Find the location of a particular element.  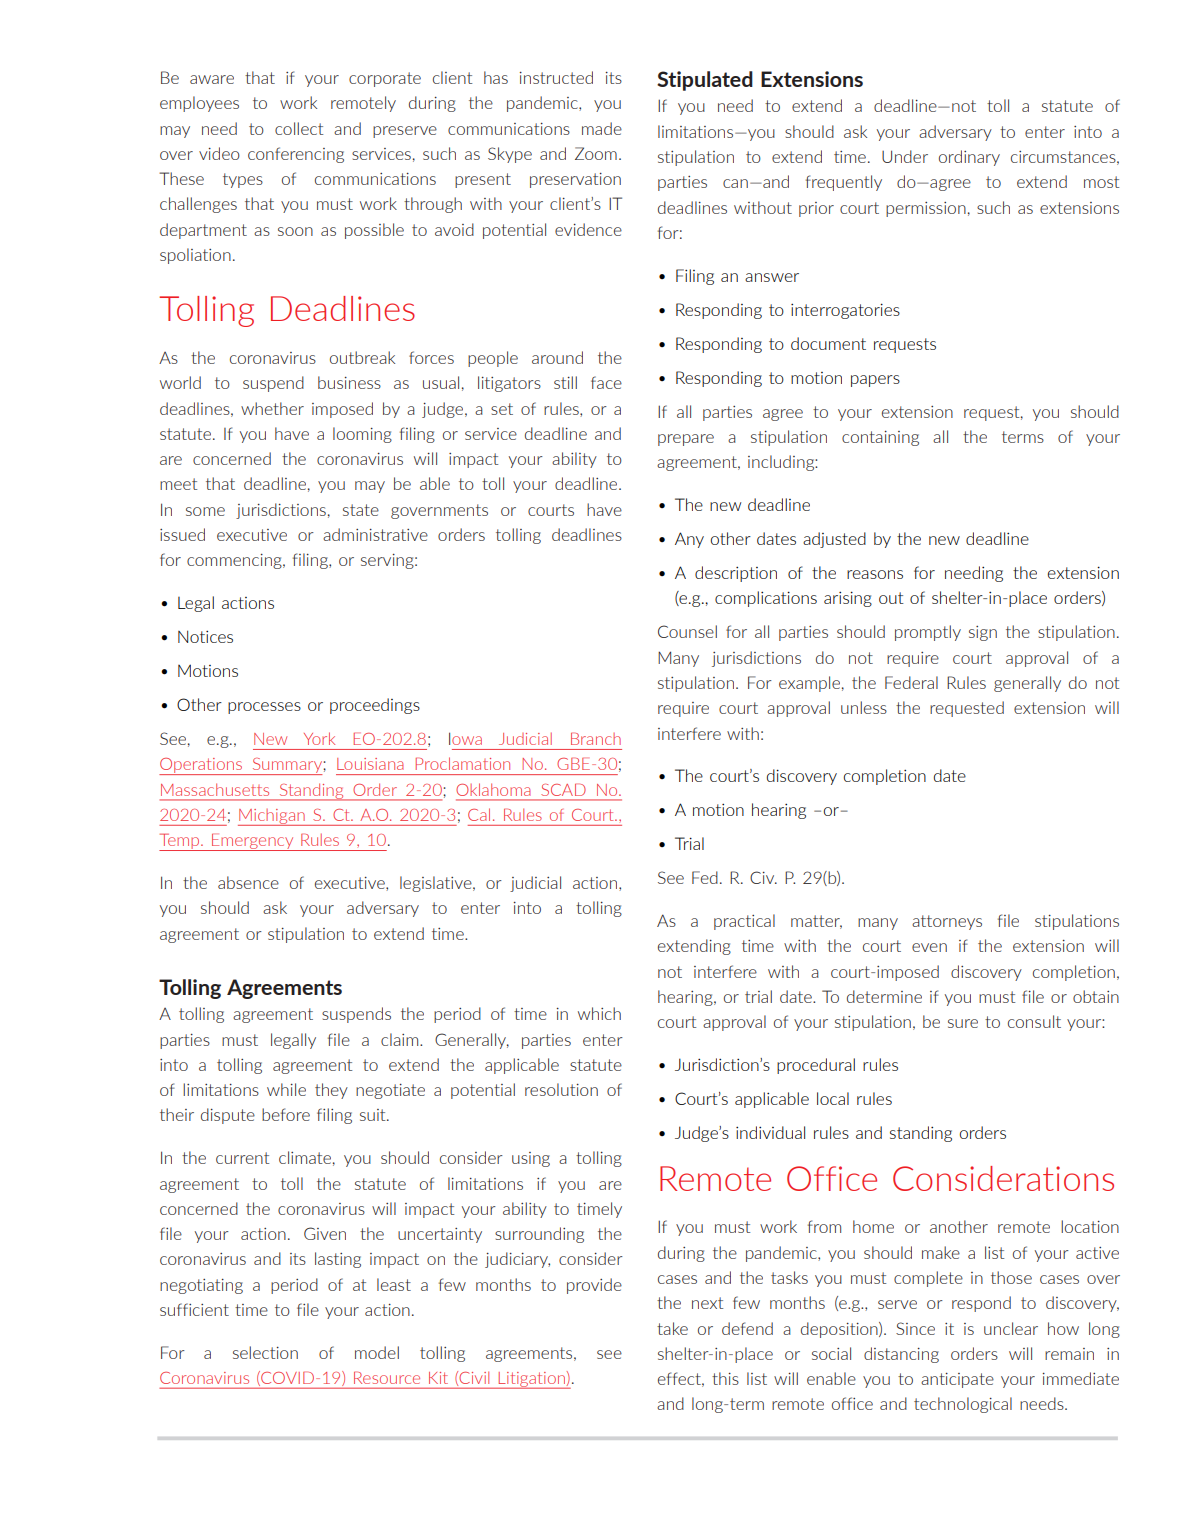

reasons is located at coordinates (875, 574).
